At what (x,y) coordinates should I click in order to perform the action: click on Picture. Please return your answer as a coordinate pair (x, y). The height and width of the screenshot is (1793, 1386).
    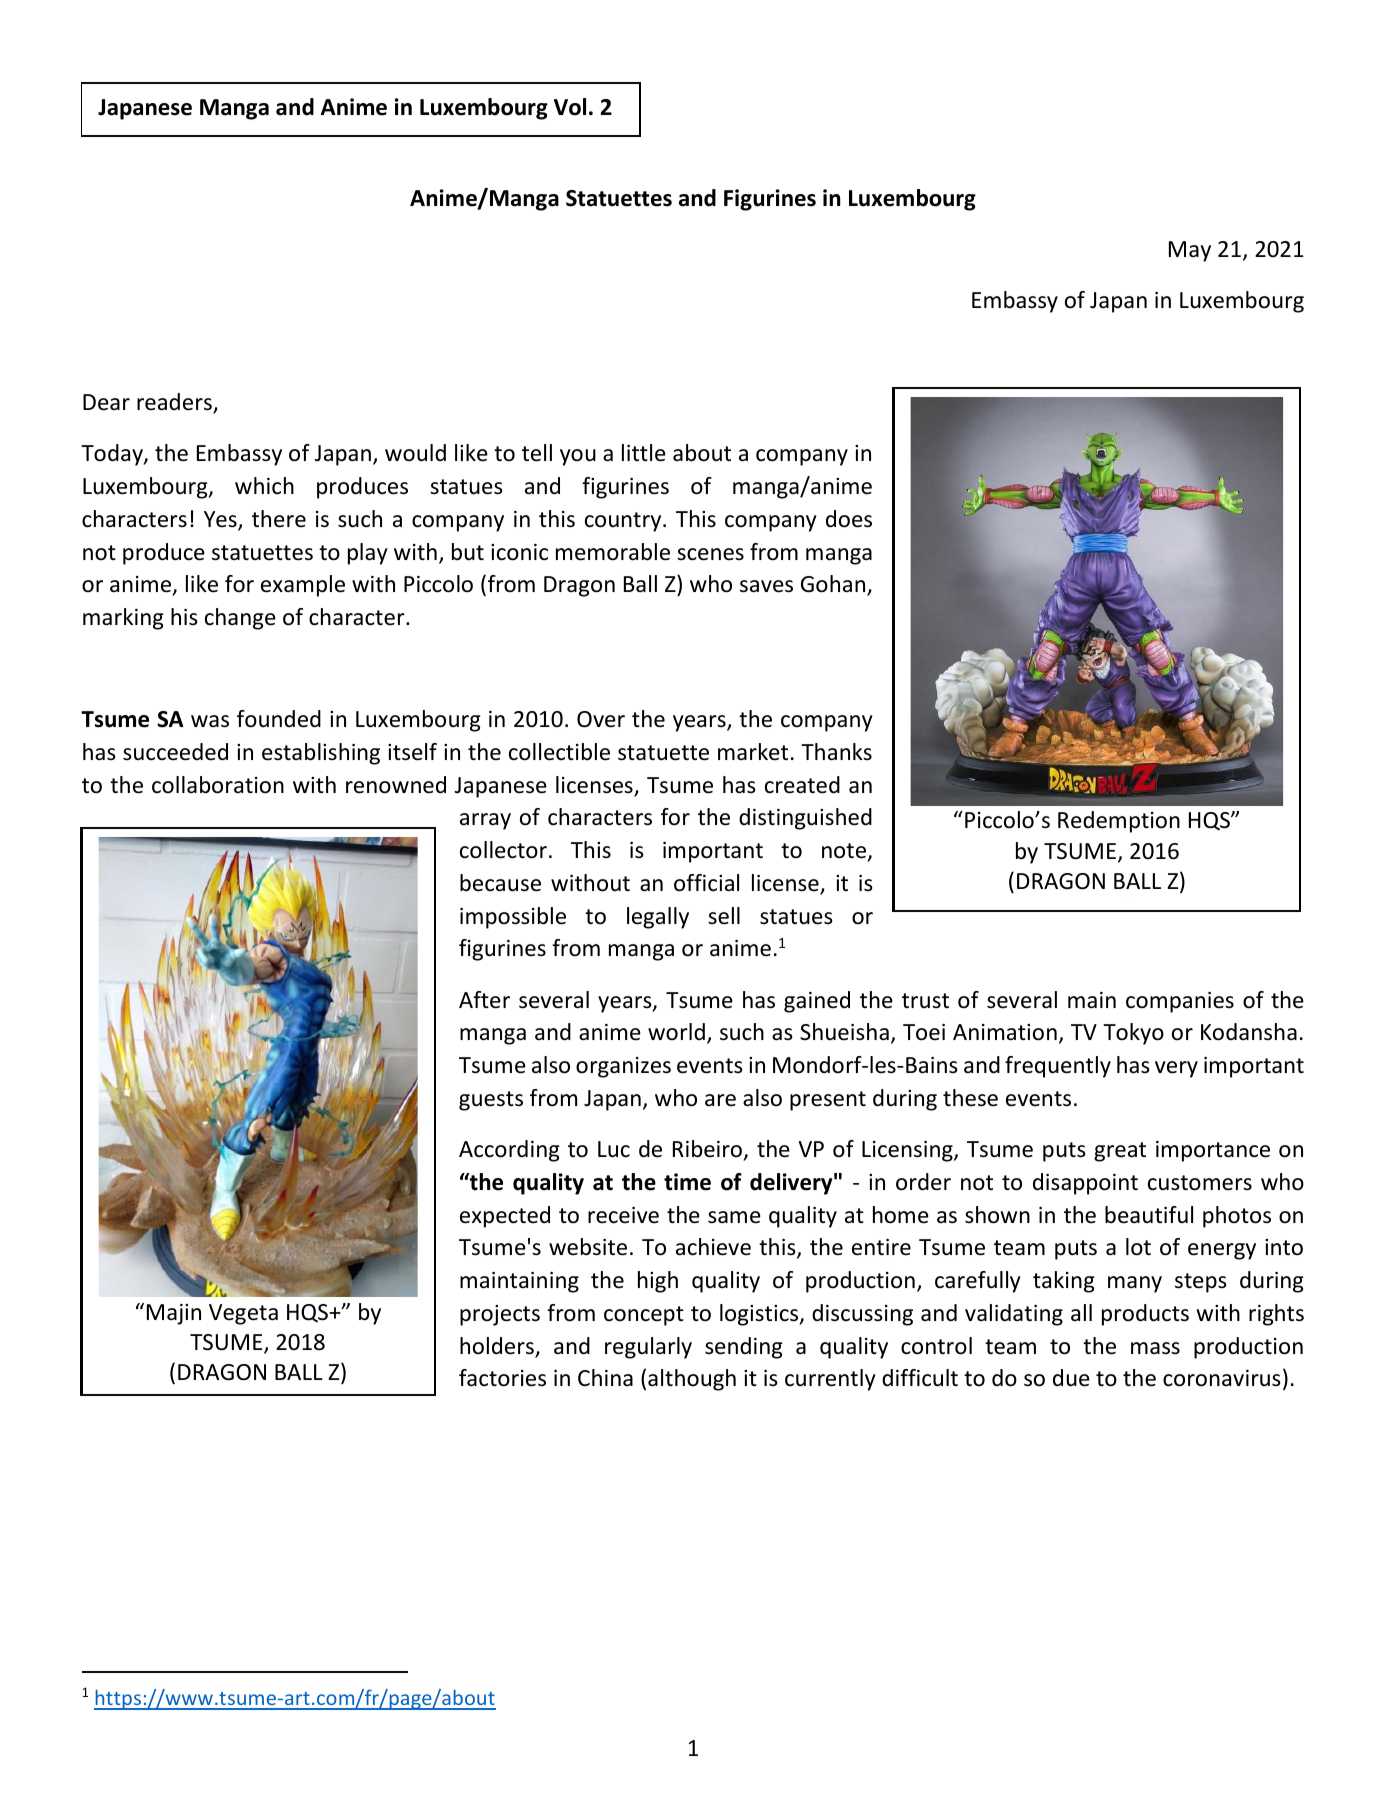
    Looking at the image, I should click on (975, 911).
